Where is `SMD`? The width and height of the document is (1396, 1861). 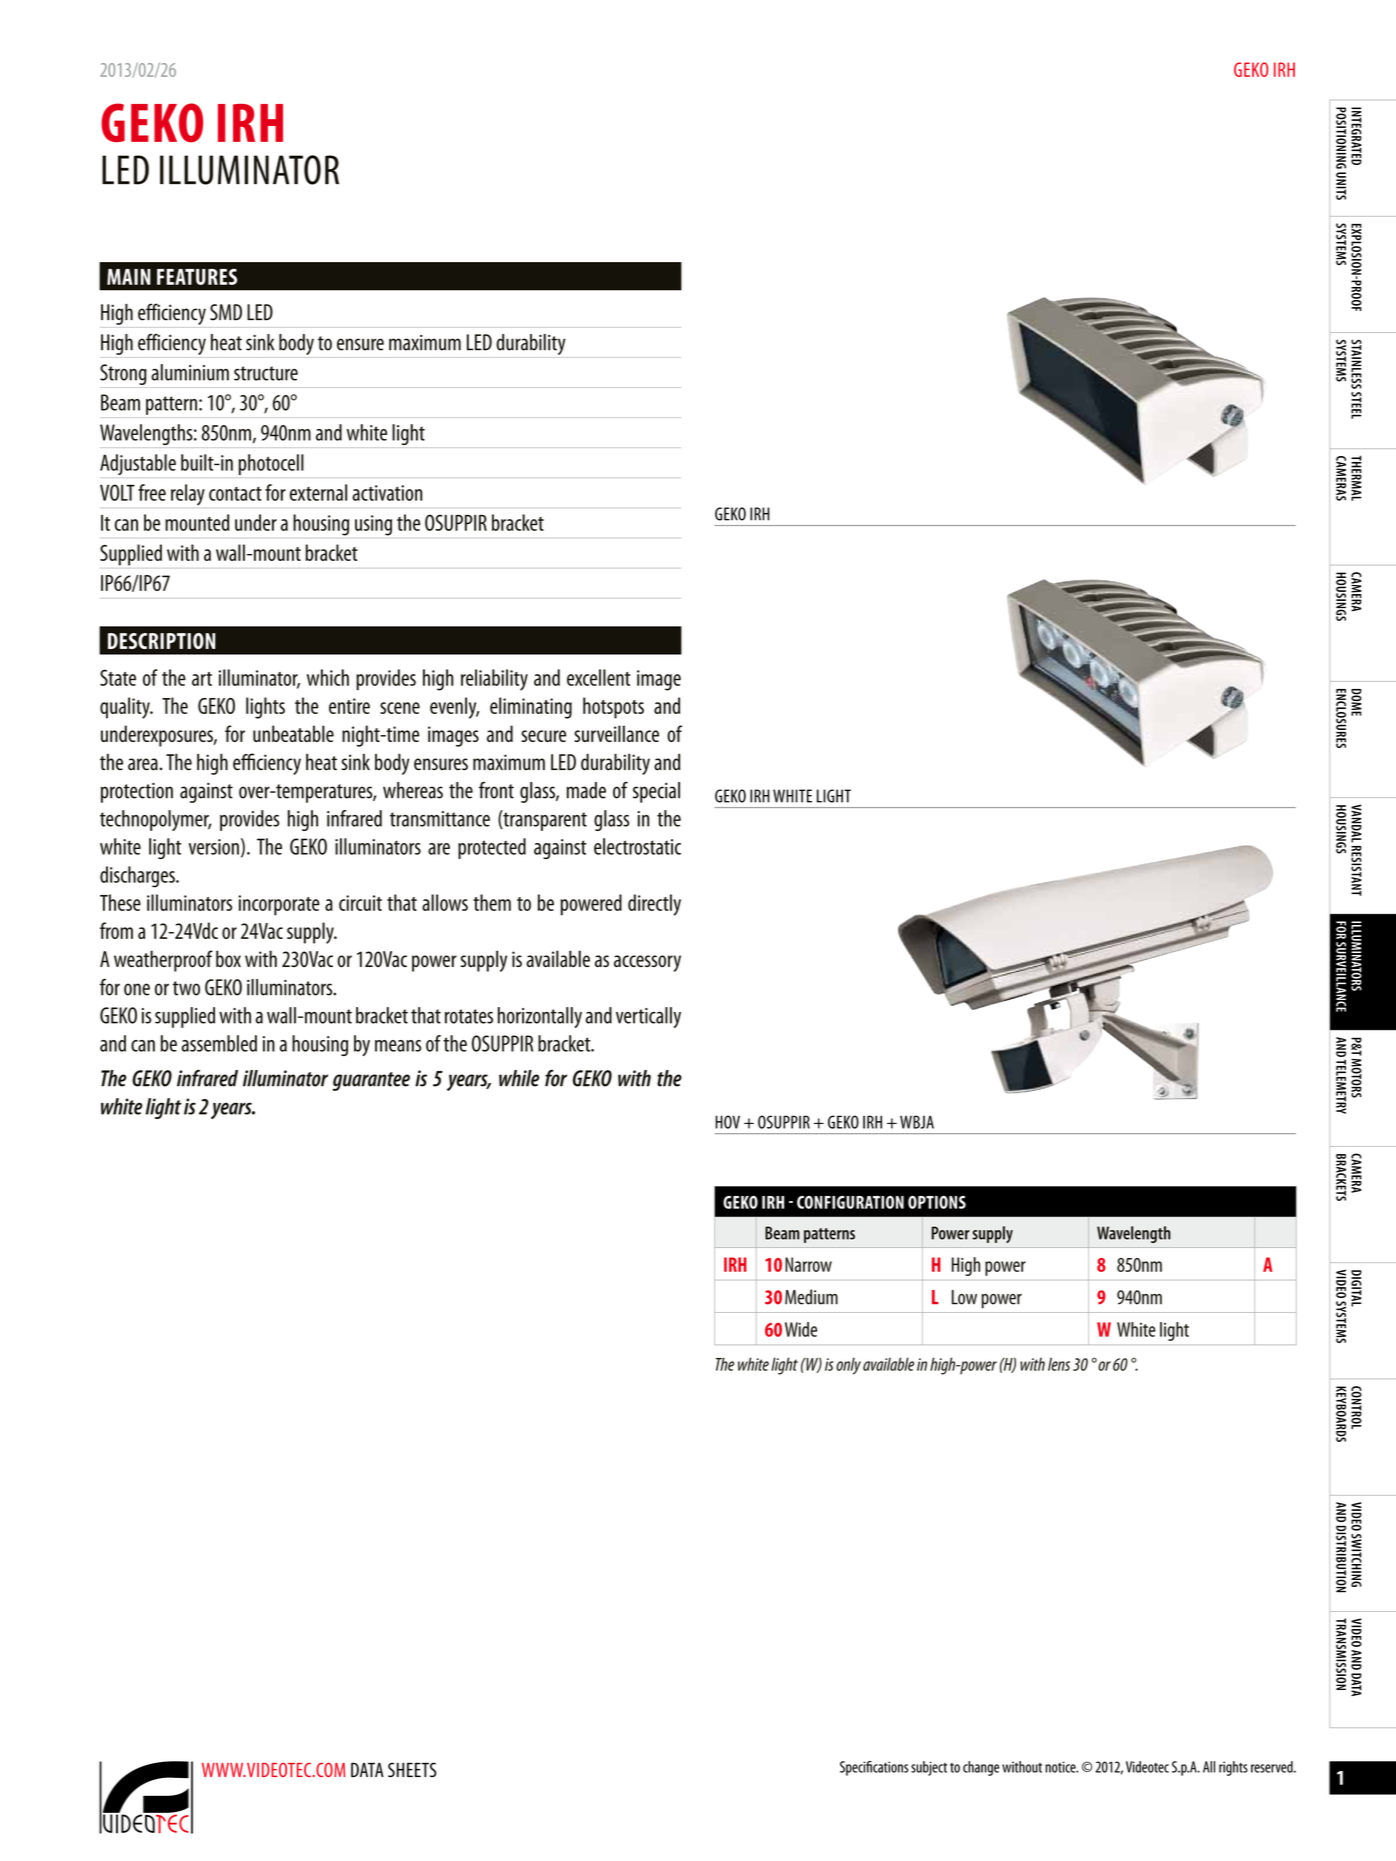
SMD is located at coordinates (226, 312).
